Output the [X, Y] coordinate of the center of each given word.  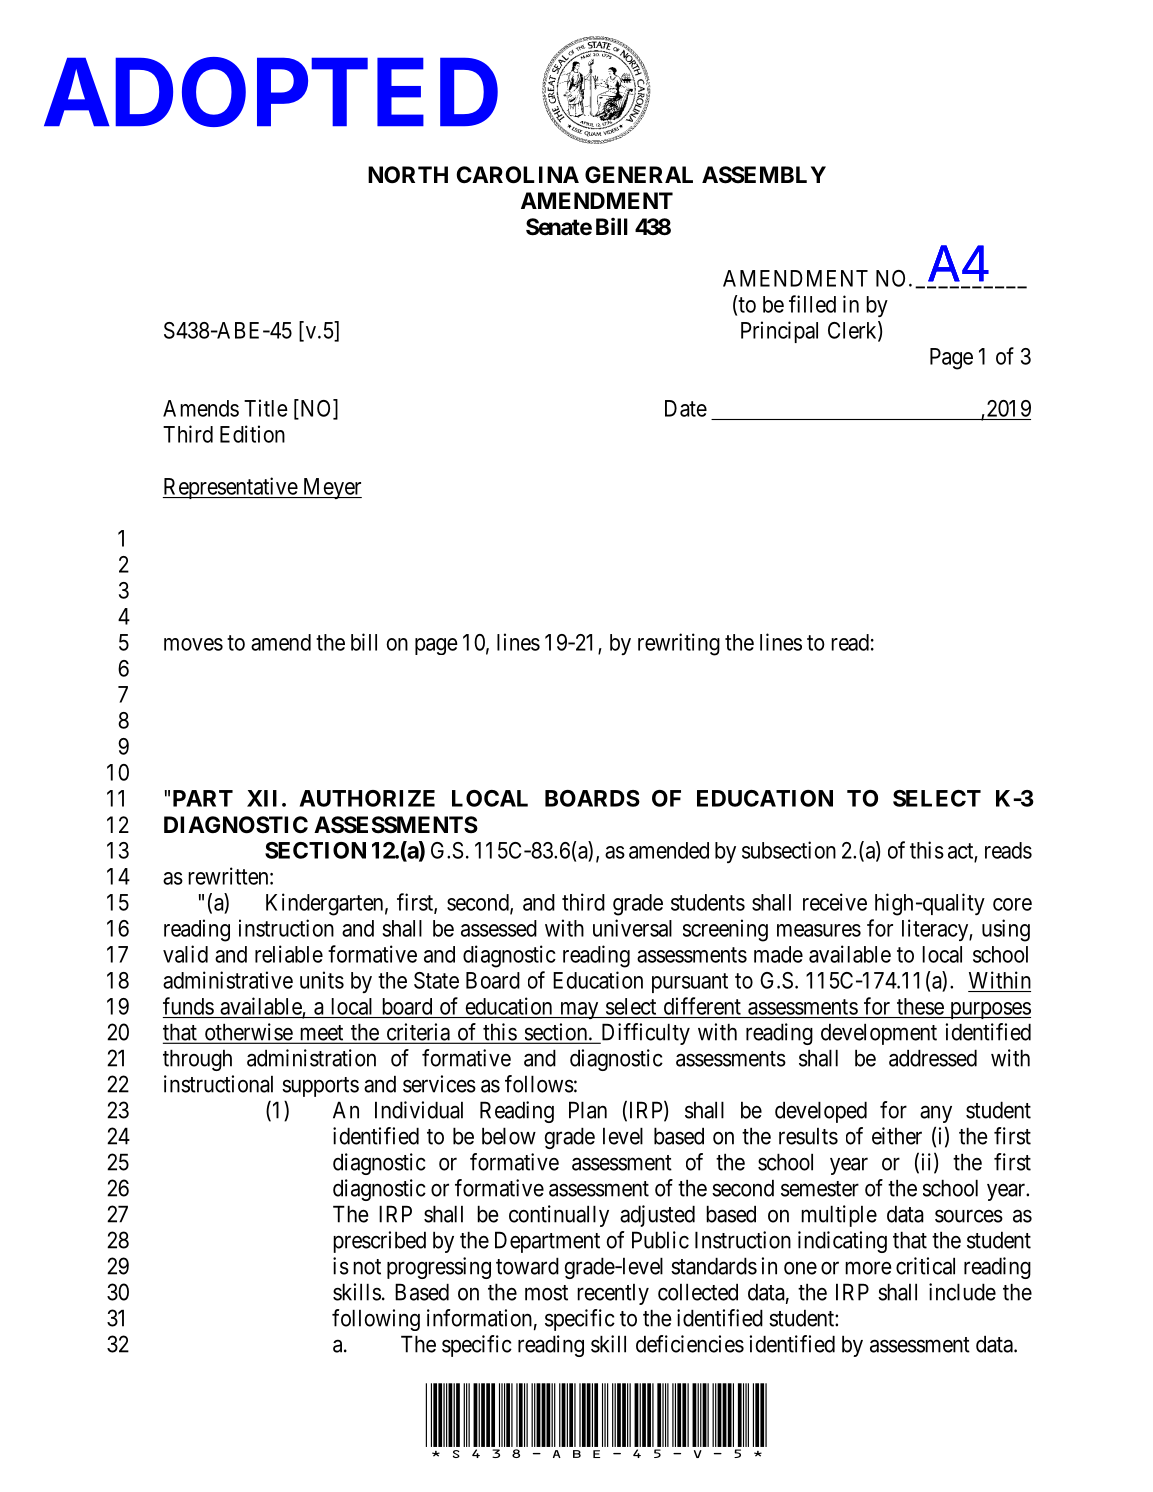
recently [613, 1294]
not [367, 1267]
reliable [289, 954]
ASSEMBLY [764, 175]
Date [686, 408]
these [920, 1006]
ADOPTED [271, 93]
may [579, 1010]
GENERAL [639, 174]
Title [266, 408]
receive [835, 902]
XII [262, 798]
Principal [779, 332]
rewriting [679, 644]
